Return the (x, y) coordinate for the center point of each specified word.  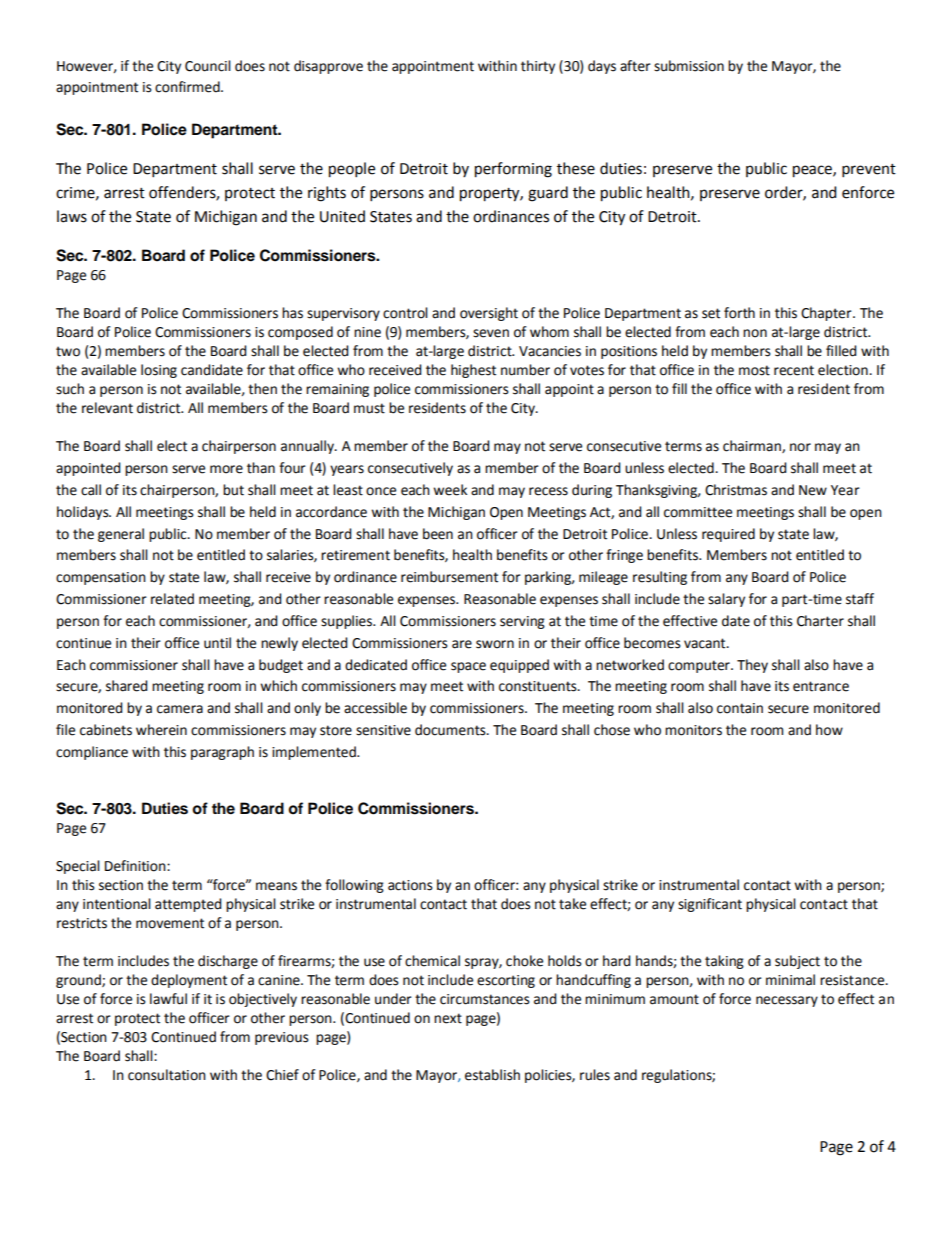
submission (689, 66)
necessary (787, 1001)
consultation (167, 1075)
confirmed (188, 87)
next (448, 1018)
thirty (538, 67)
